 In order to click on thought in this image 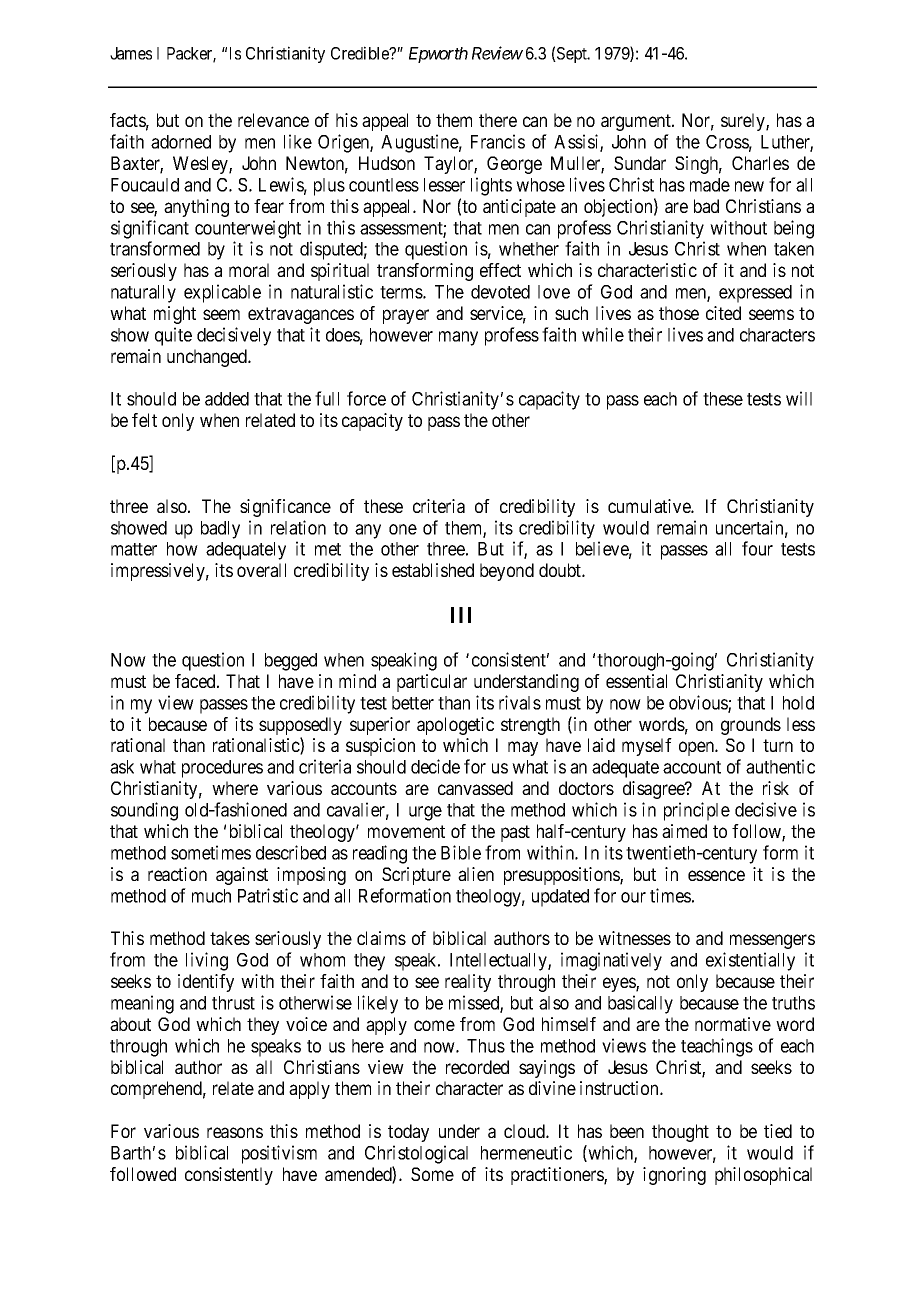, I will do `click(680, 1133)`.
